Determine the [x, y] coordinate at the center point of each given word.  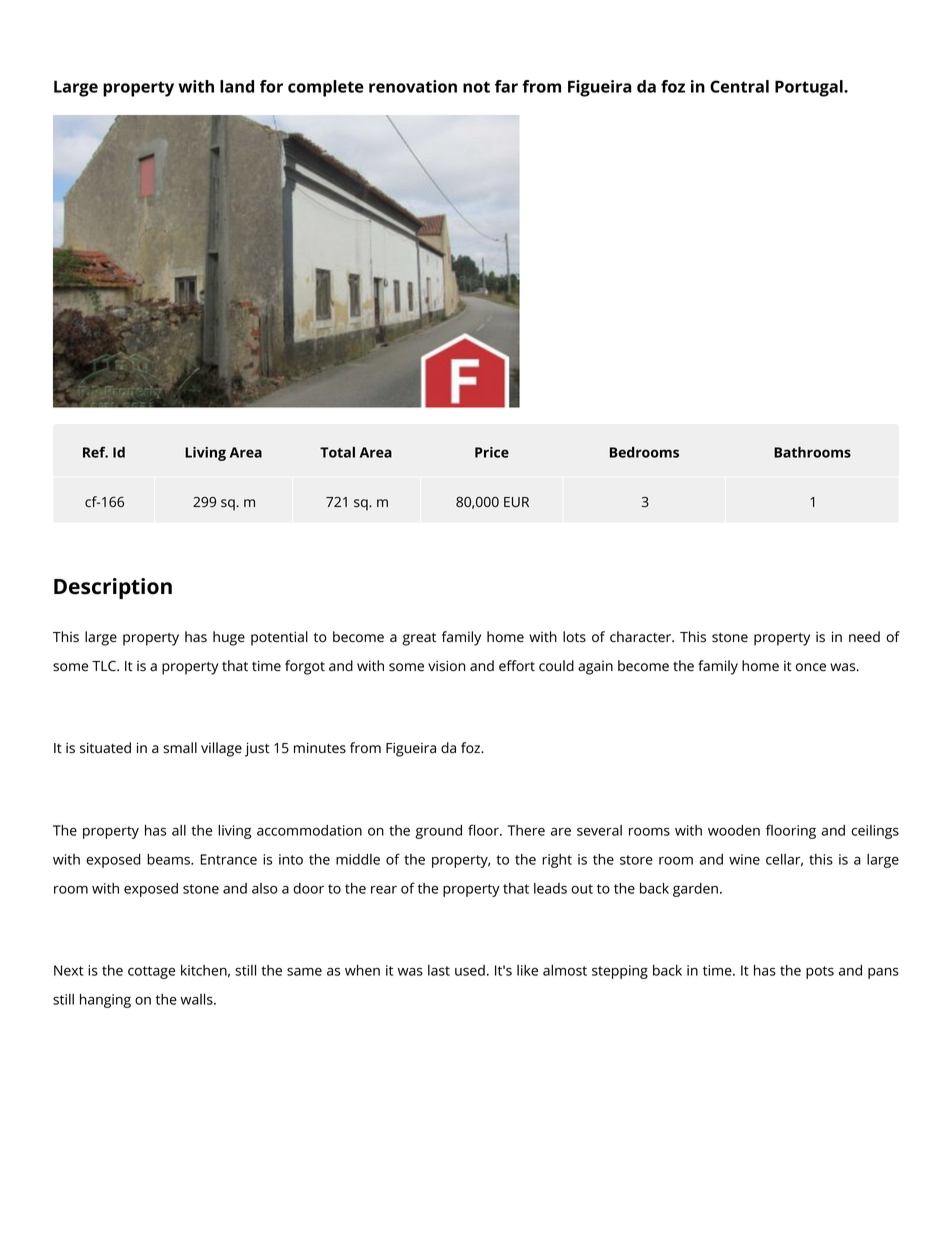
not [476, 87]
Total [337, 452]
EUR [516, 502]
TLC [105, 665]
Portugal [810, 88]
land [237, 86]
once [811, 667]
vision [446, 666]
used [470, 970]
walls [197, 999]
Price [492, 452]
